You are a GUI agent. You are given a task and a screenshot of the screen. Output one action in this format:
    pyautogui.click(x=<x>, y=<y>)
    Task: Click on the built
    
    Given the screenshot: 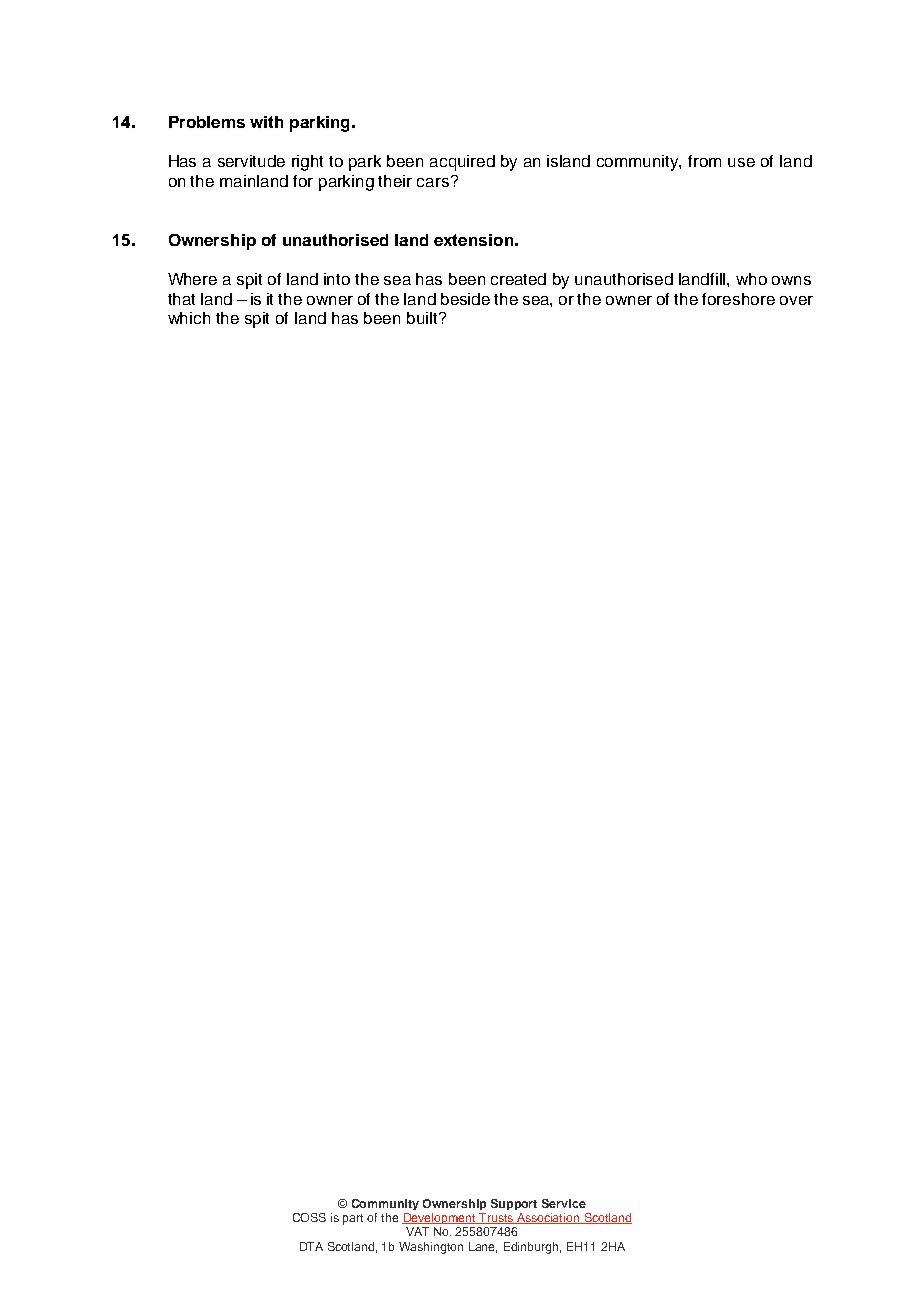 What is the action you would take?
    pyautogui.click(x=423, y=318)
